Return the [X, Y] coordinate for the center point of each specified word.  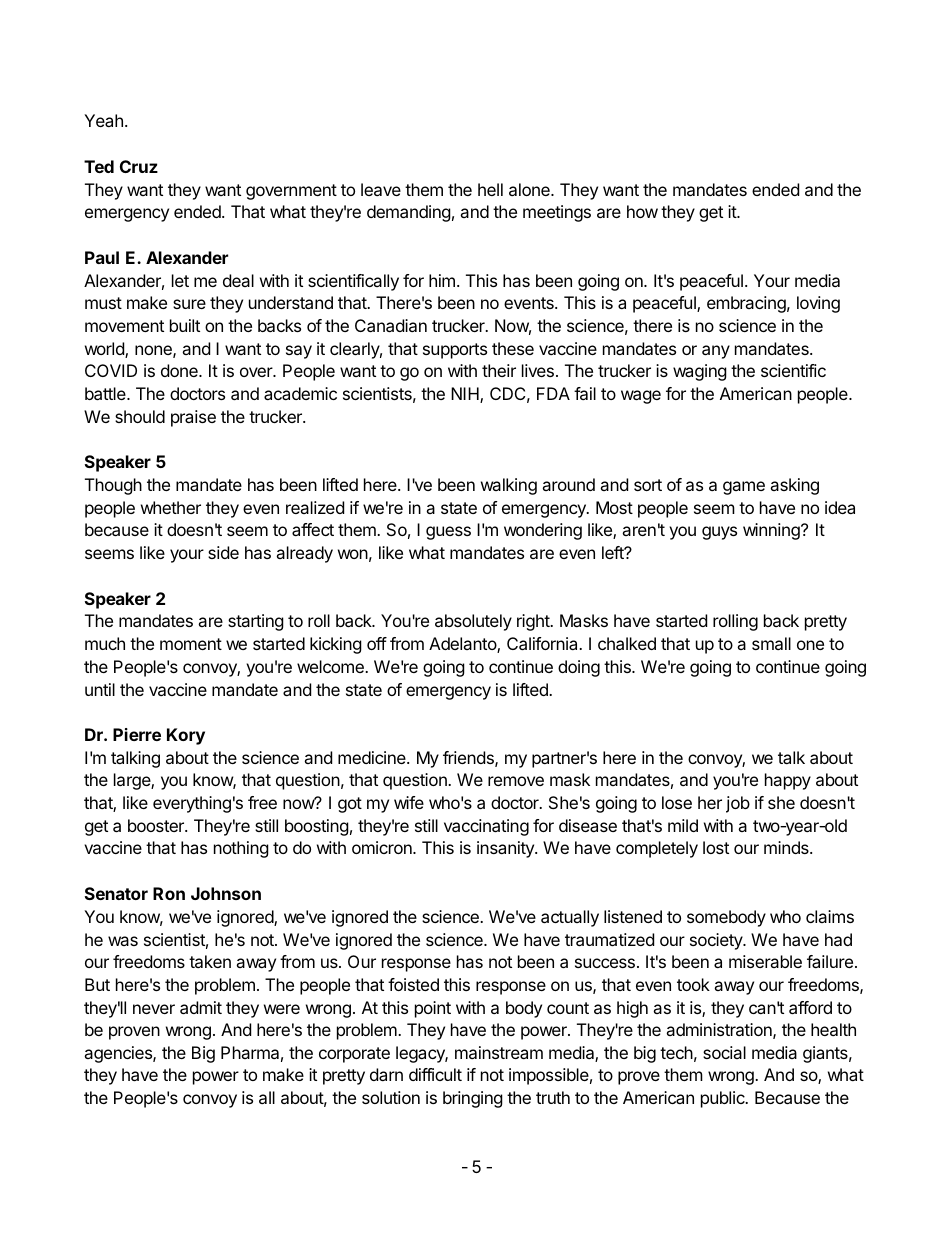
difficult [435, 1074]
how [642, 211]
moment [191, 644]
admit [201, 1007]
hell [490, 189]
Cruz [139, 166]
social [724, 1052]
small [771, 643]
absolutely [473, 622]
